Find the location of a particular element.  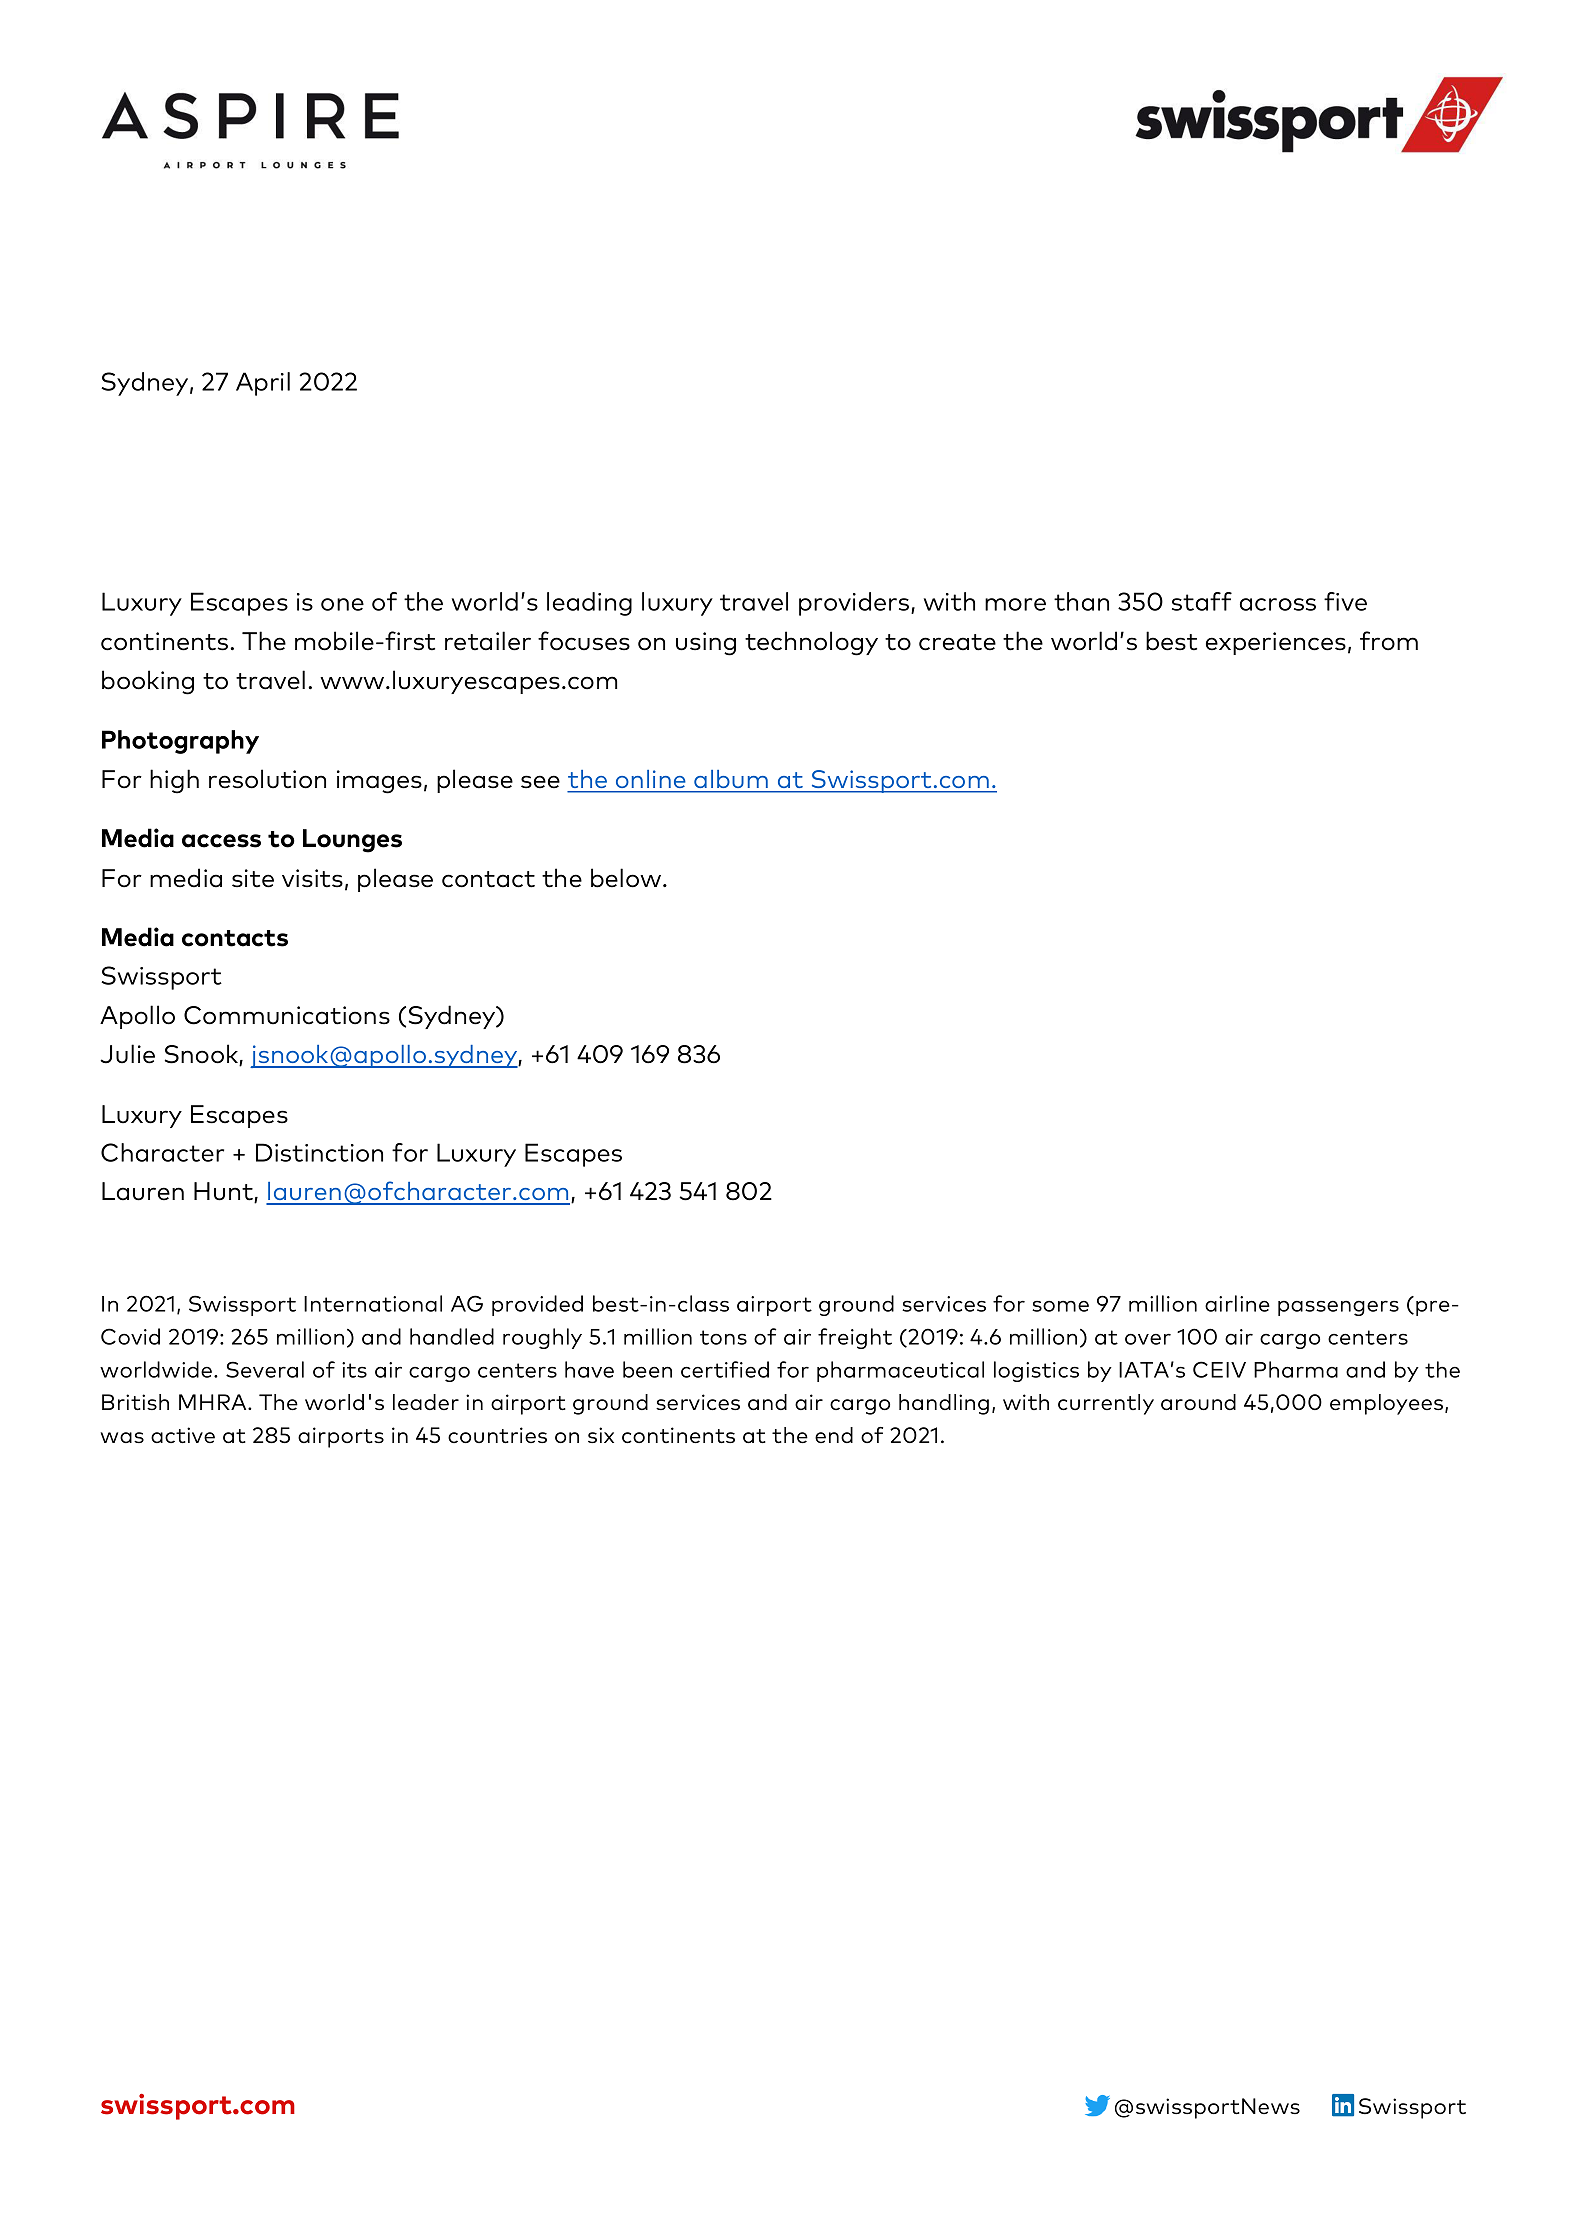

tons is located at coordinates (723, 1337).
